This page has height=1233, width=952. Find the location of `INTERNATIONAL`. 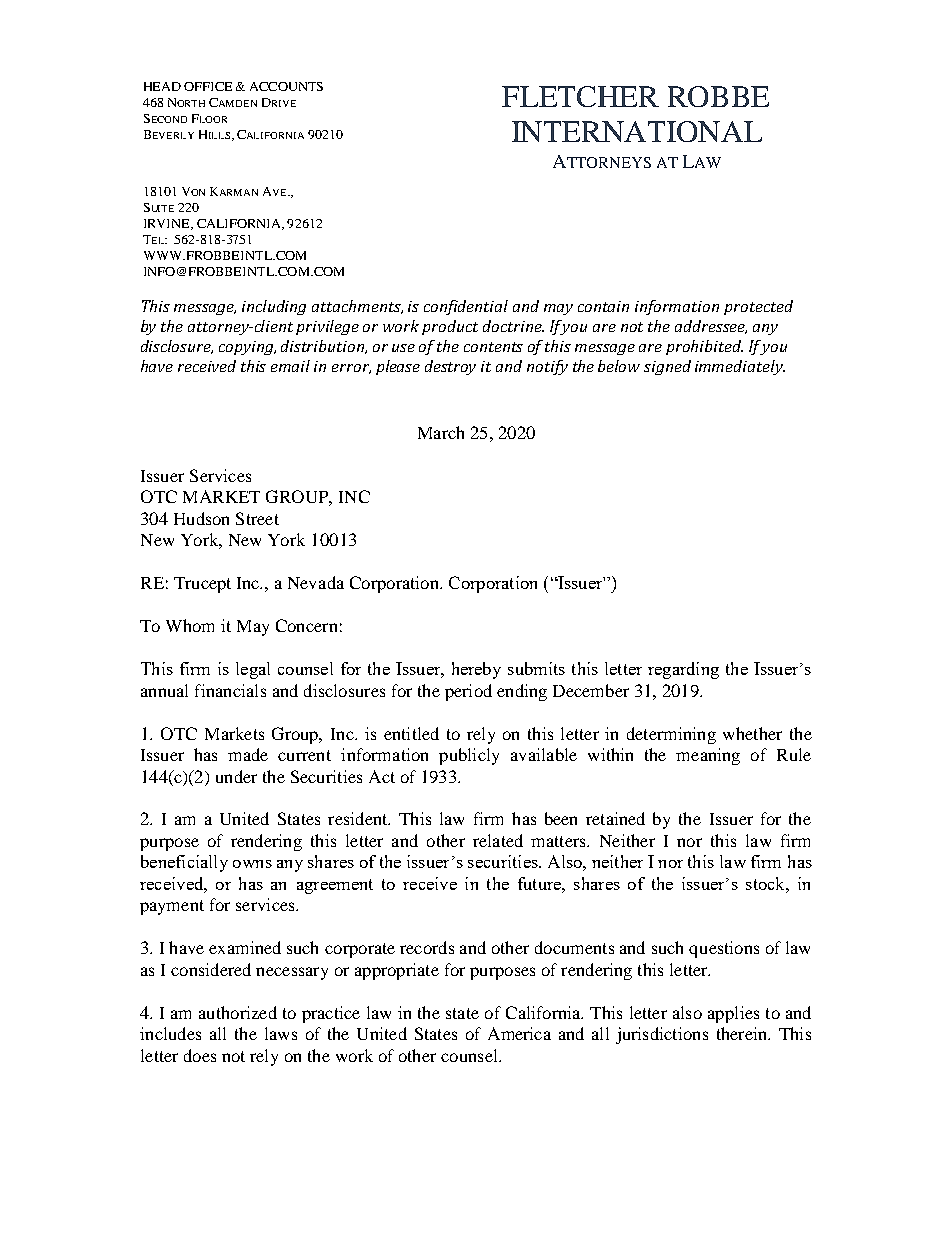

INTERNATIONAL is located at coordinates (637, 131).
